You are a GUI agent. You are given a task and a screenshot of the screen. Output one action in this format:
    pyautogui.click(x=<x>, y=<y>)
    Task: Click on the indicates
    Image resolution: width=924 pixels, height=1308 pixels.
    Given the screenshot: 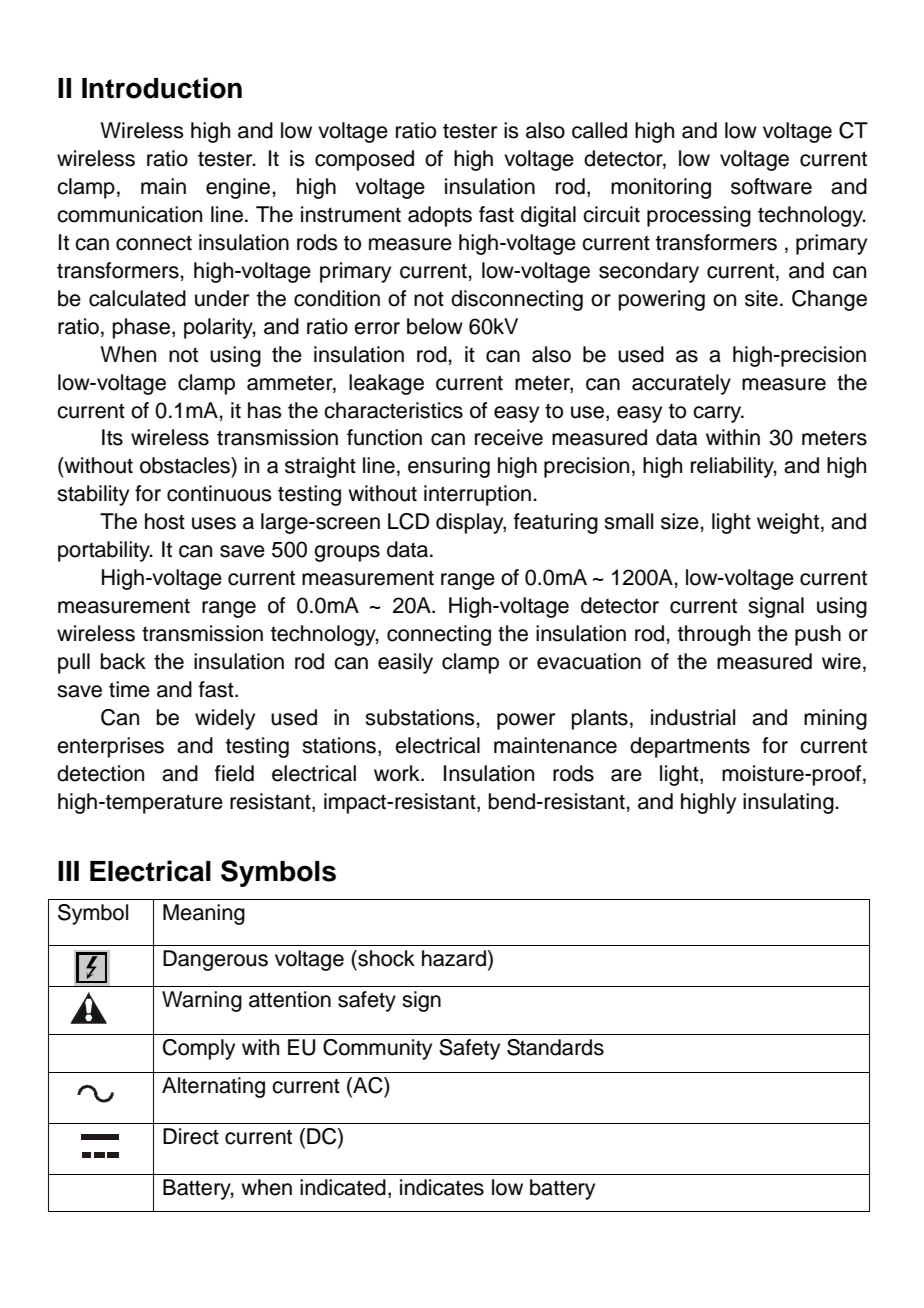 What is the action you would take?
    pyautogui.click(x=442, y=1187)
